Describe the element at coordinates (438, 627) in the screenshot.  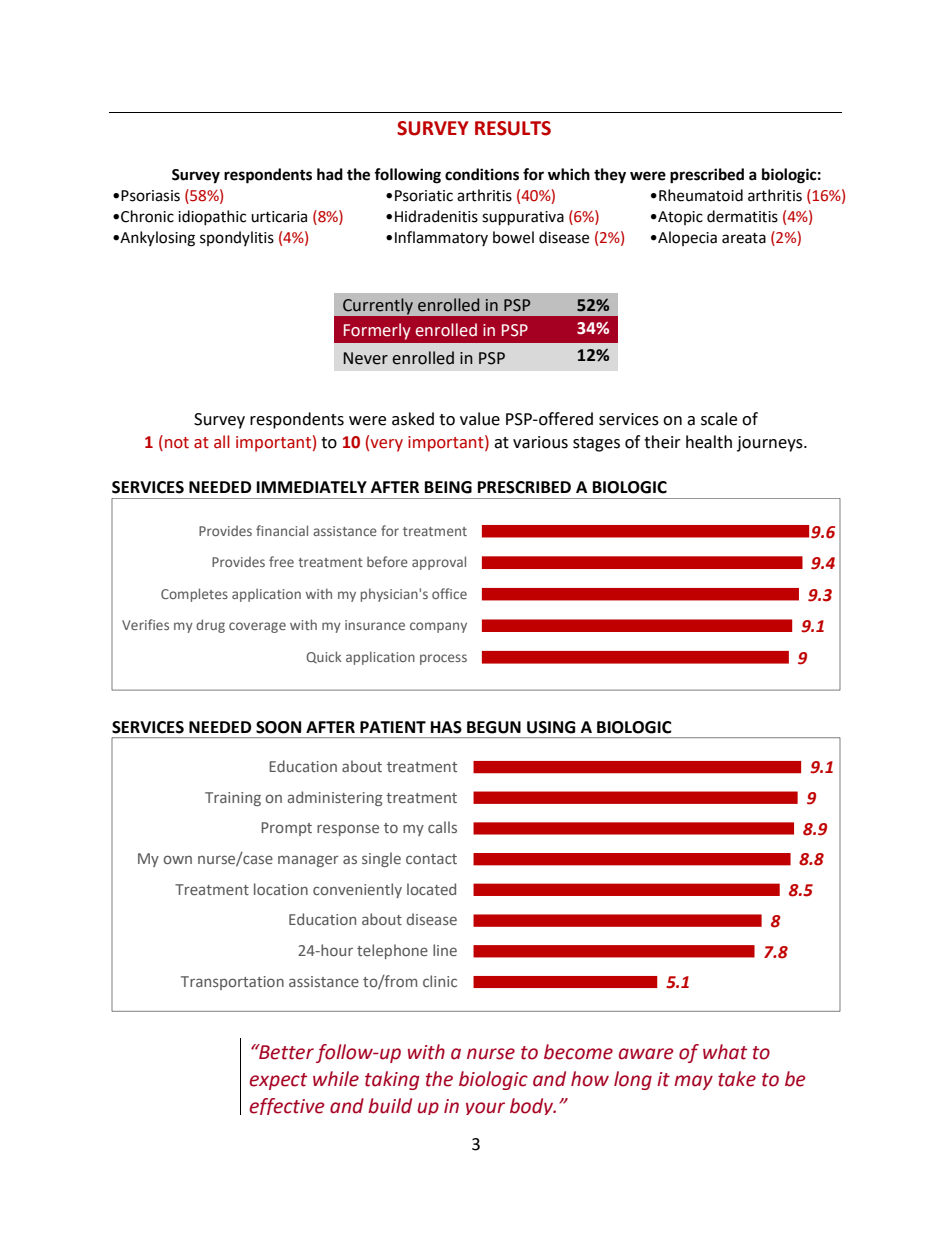
I see `company` at that location.
